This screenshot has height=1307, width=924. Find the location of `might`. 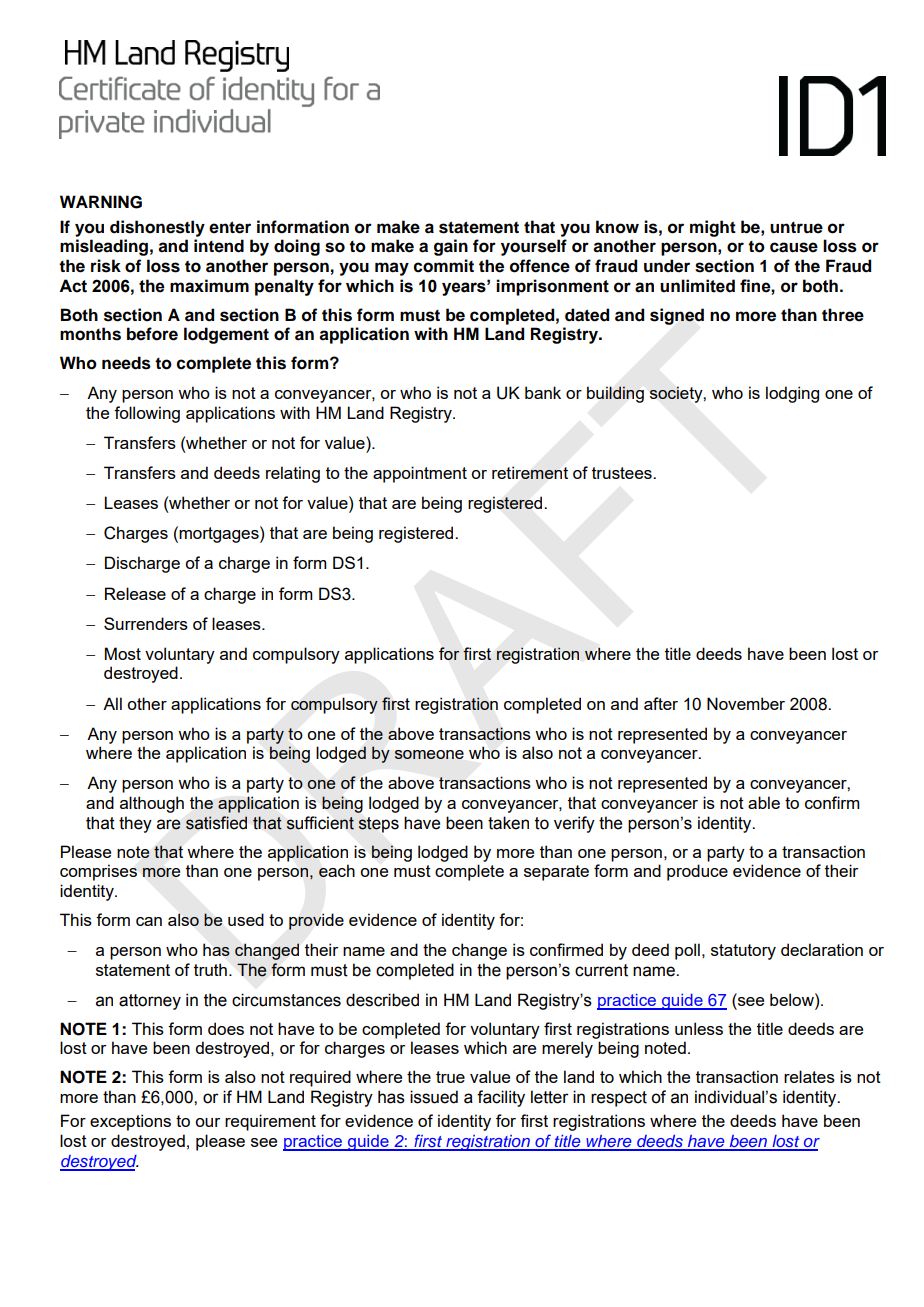

might is located at coordinates (713, 228).
